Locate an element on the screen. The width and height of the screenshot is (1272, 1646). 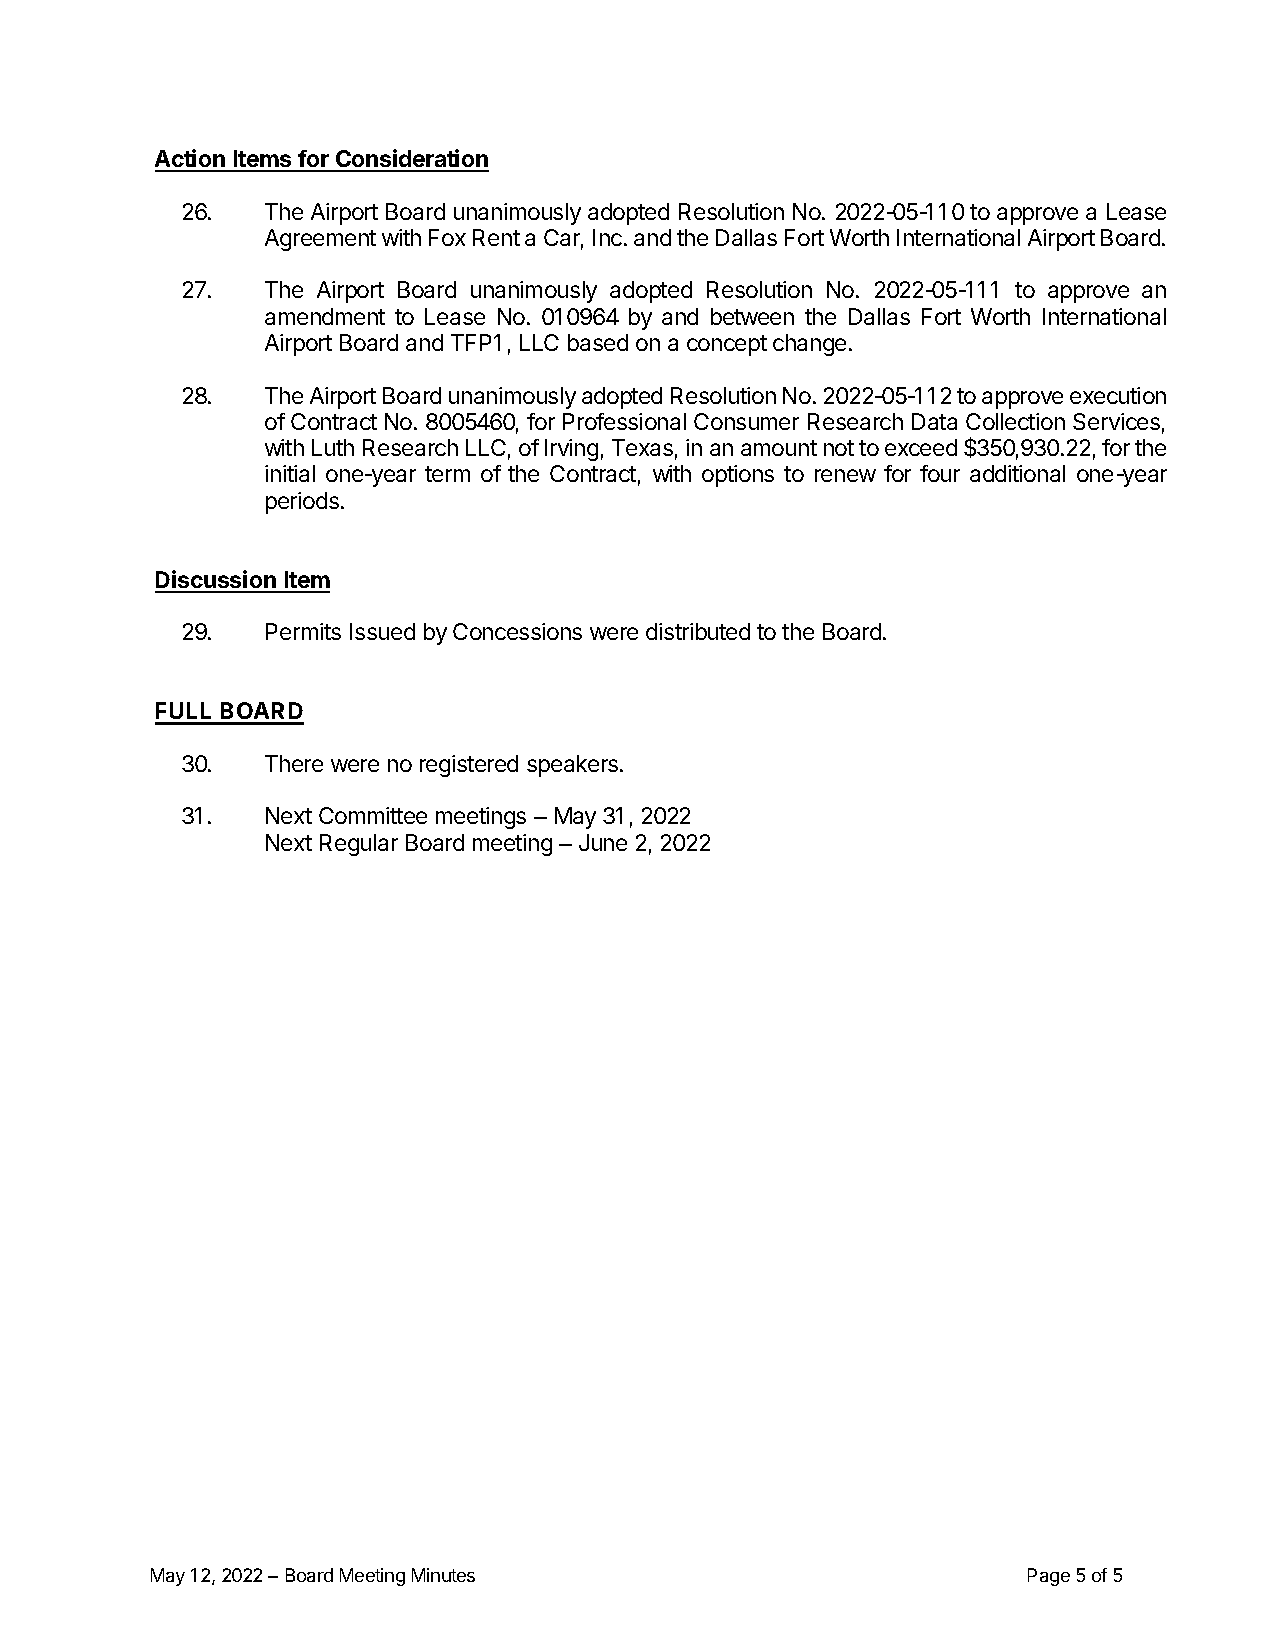
speakers is located at coordinates (574, 766).
